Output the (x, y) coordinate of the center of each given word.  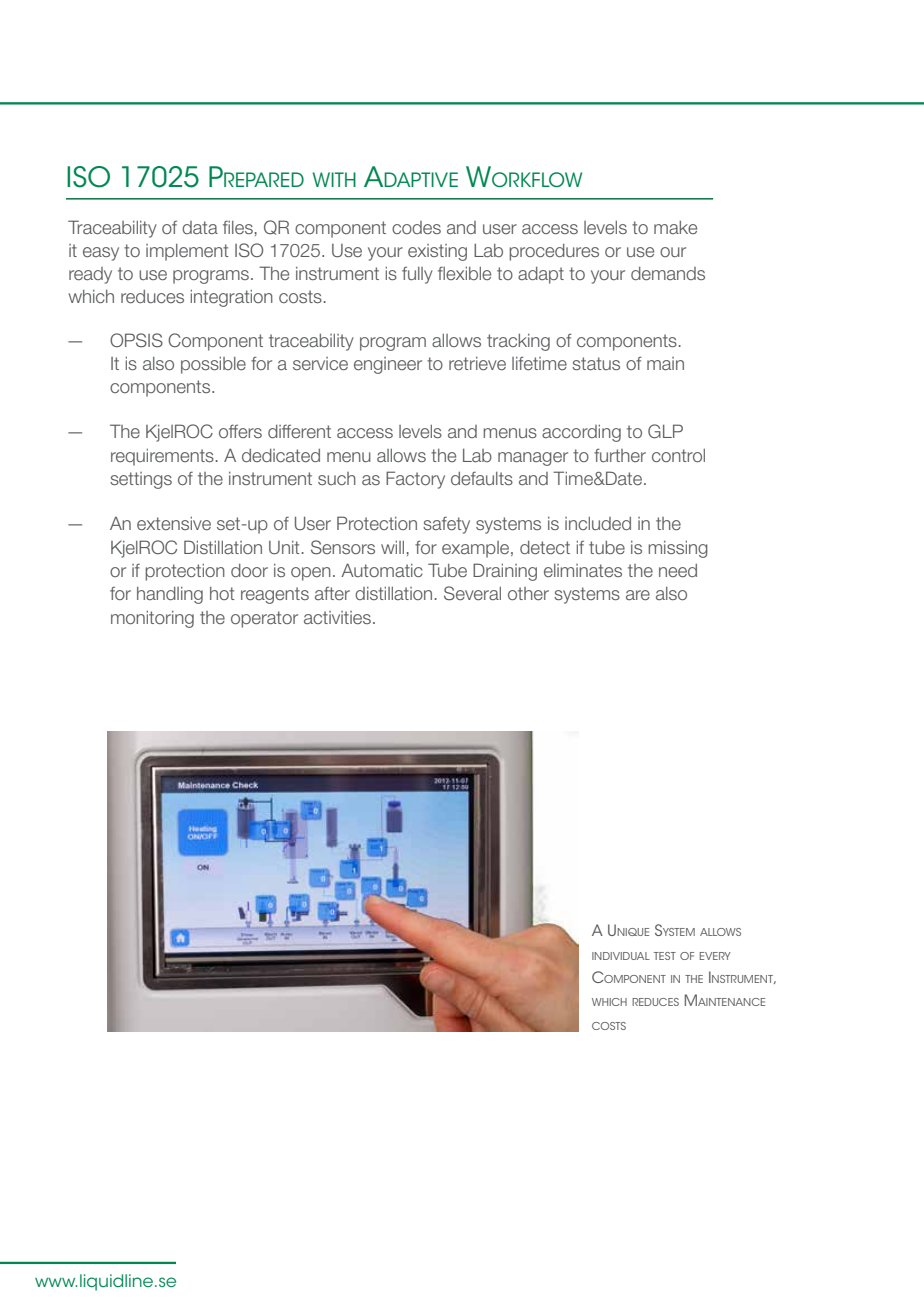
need (678, 570)
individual (621, 956)
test (665, 956)
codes (416, 227)
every (715, 956)
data (200, 227)
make (675, 227)
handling (170, 595)
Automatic (382, 570)
